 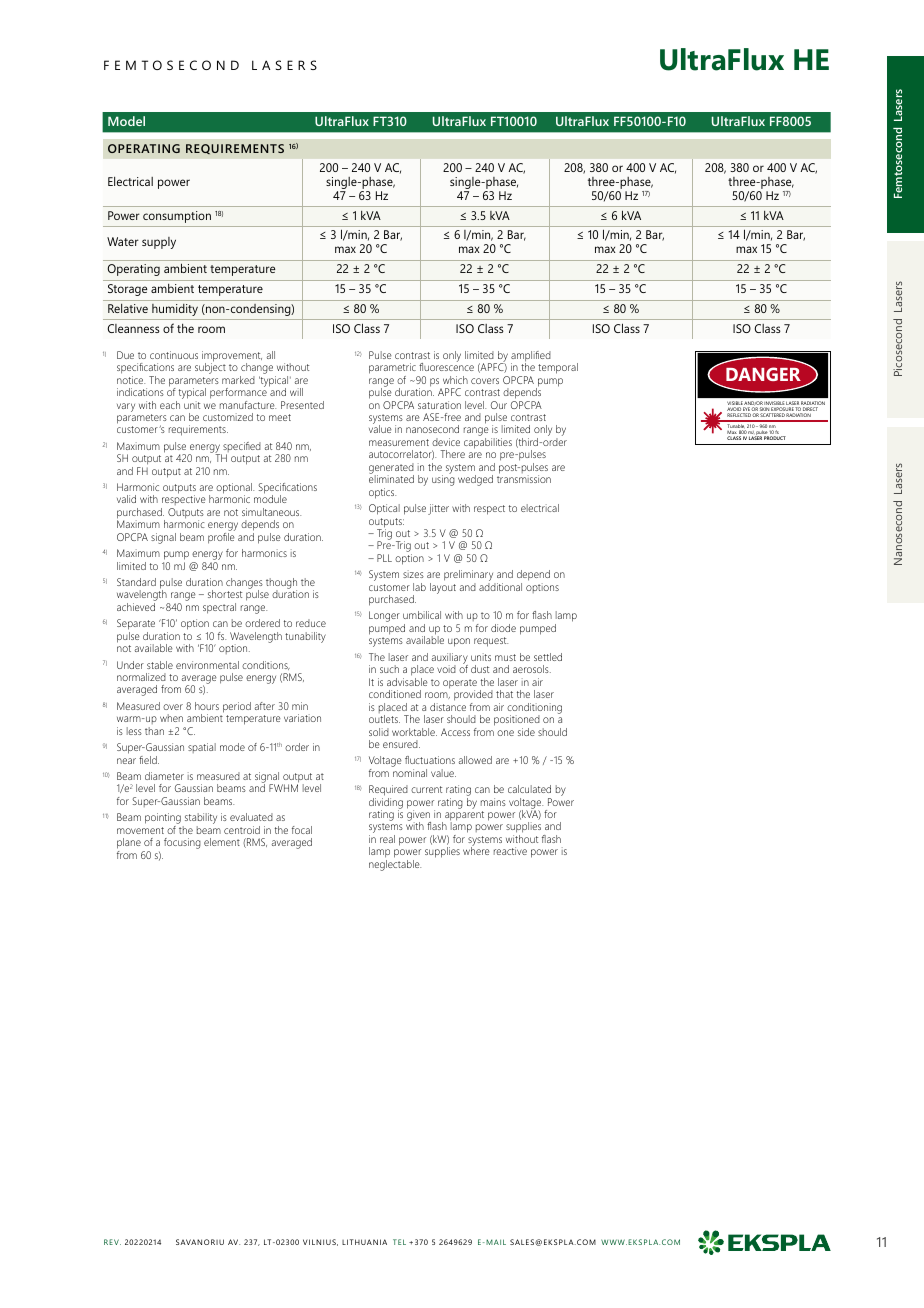 What do you see at coordinates (159, 243) in the screenshot?
I see `supply` at bounding box center [159, 243].
